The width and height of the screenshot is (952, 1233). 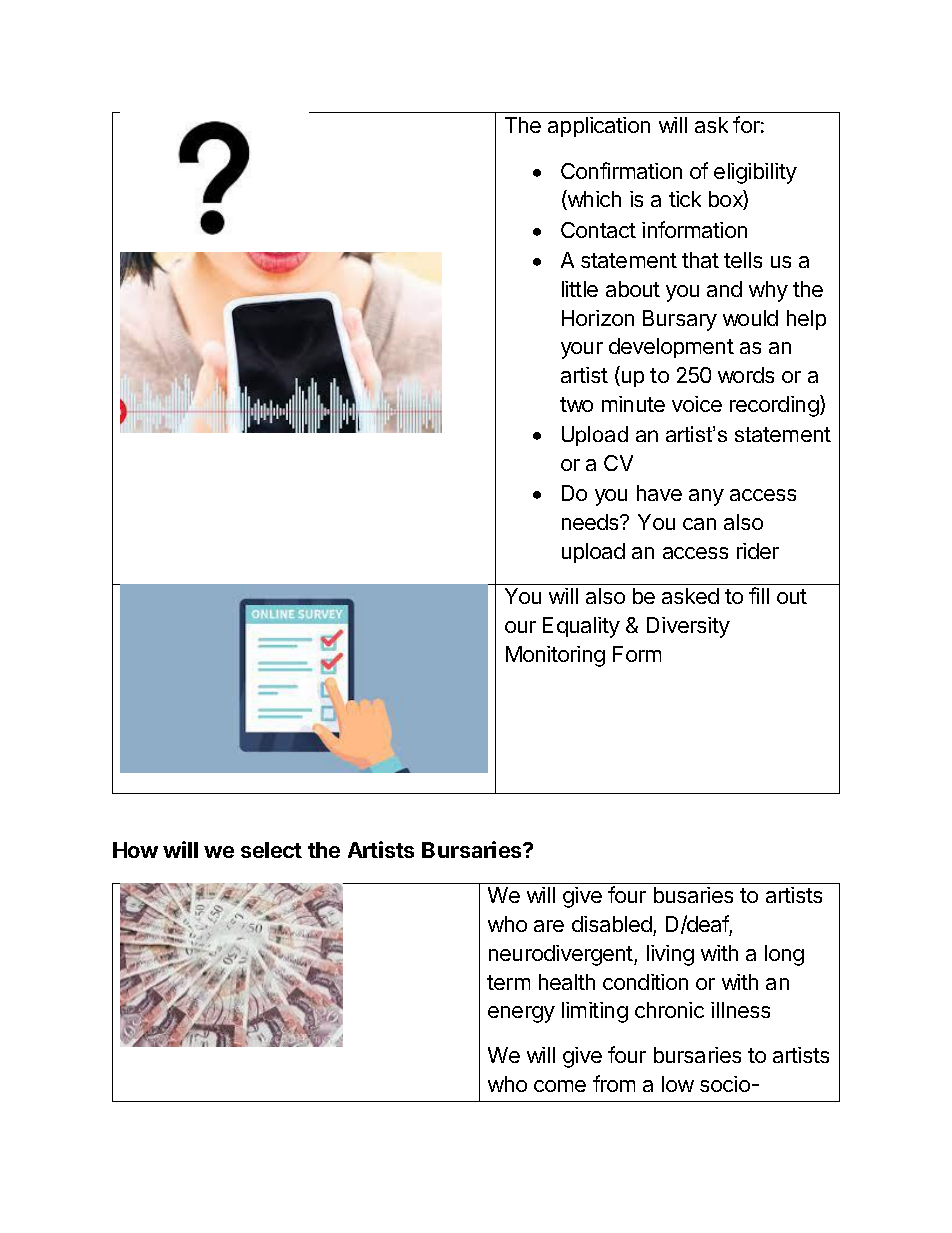 I want to click on select, so click(x=271, y=850).
